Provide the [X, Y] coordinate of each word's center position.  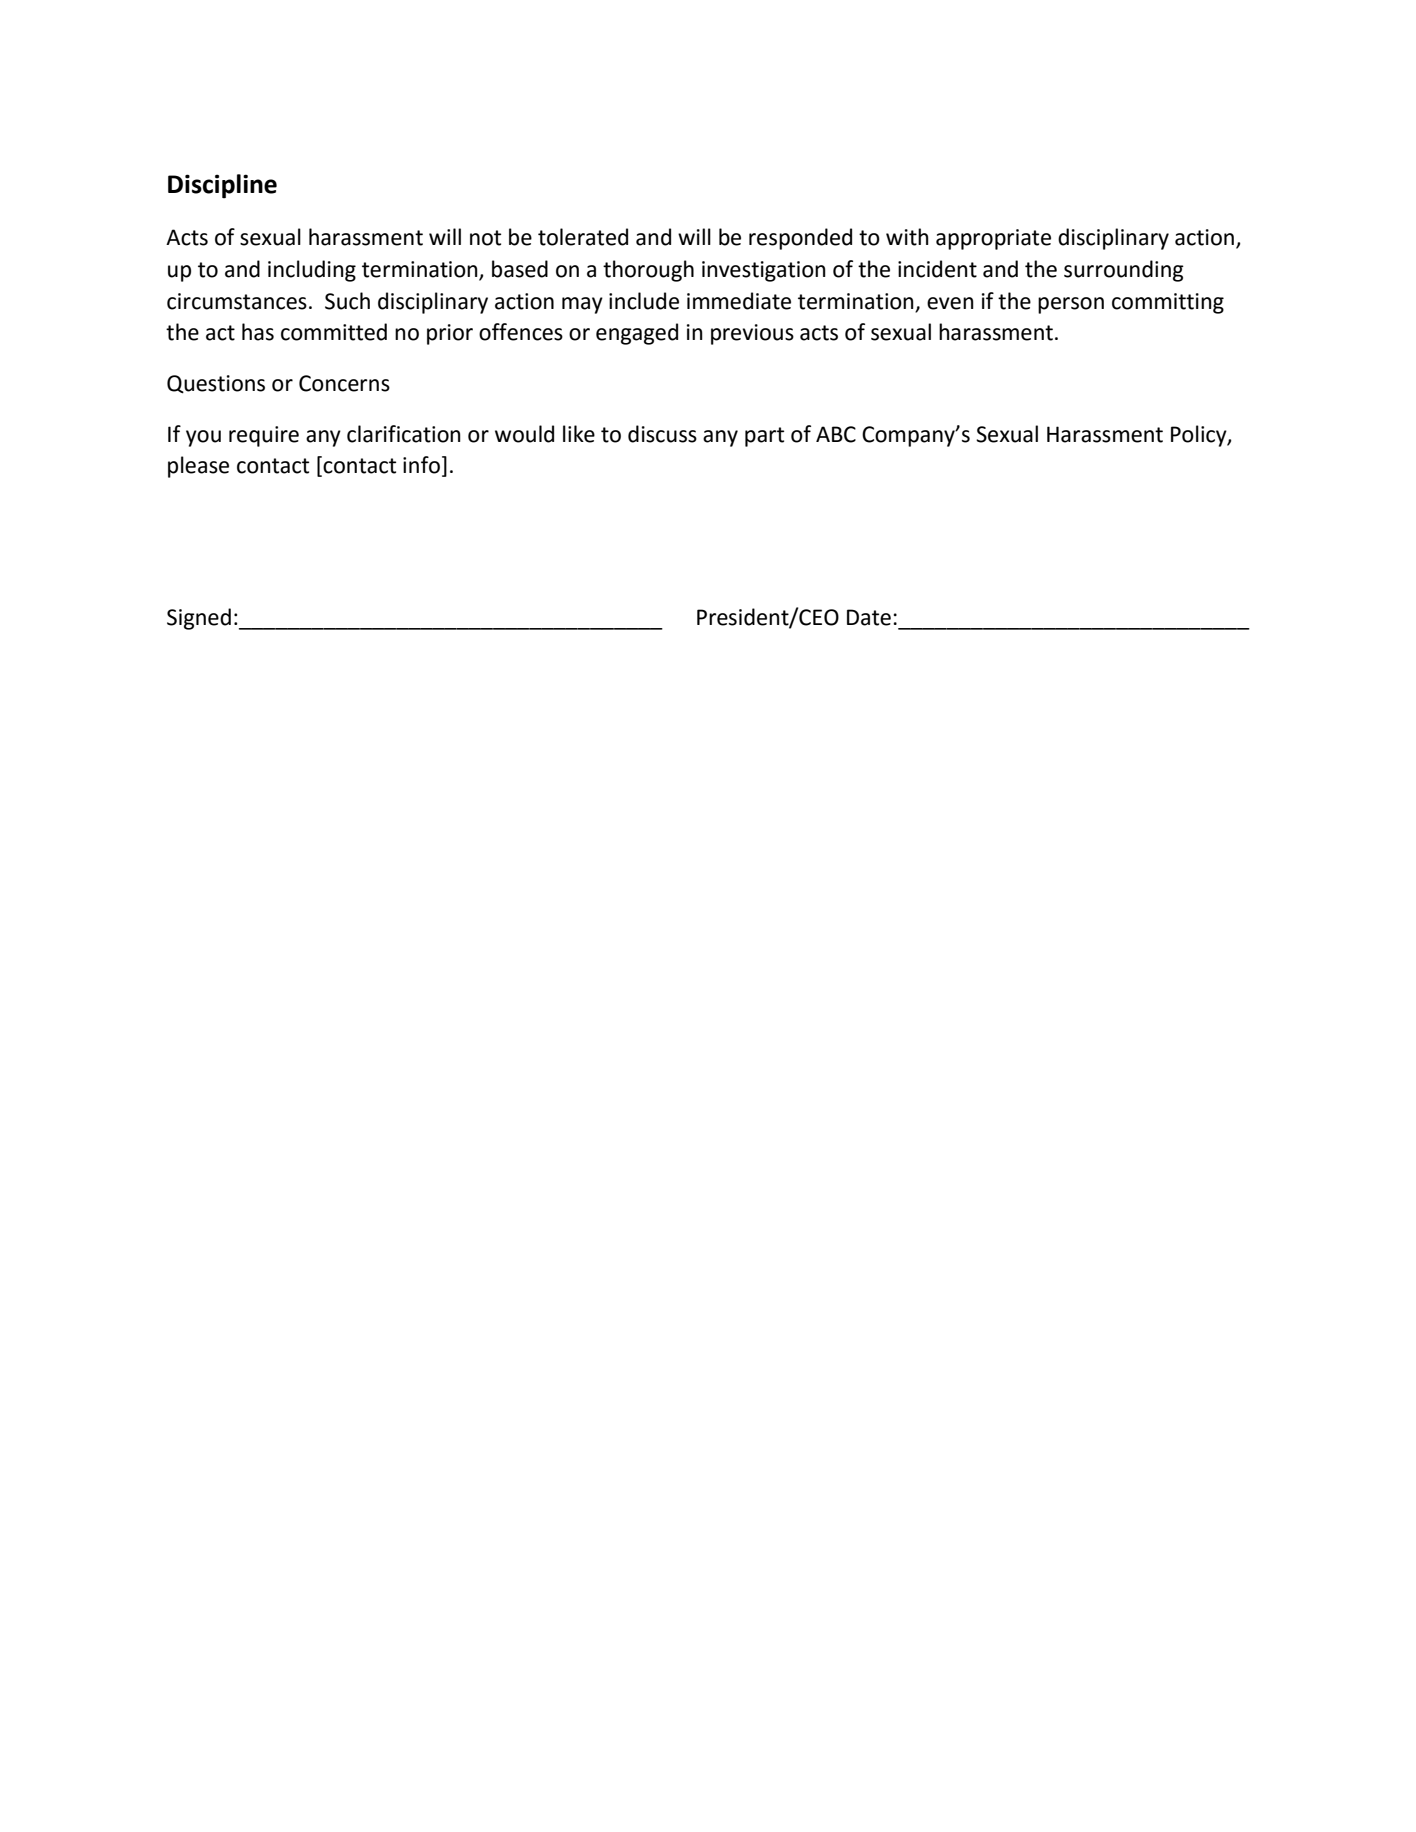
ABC [836, 434]
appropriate [993, 239]
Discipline [222, 186]
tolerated [583, 237]
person [1071, 305]
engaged [637, 334]
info [421, 465]
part [764, 437]
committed [334, 332]
